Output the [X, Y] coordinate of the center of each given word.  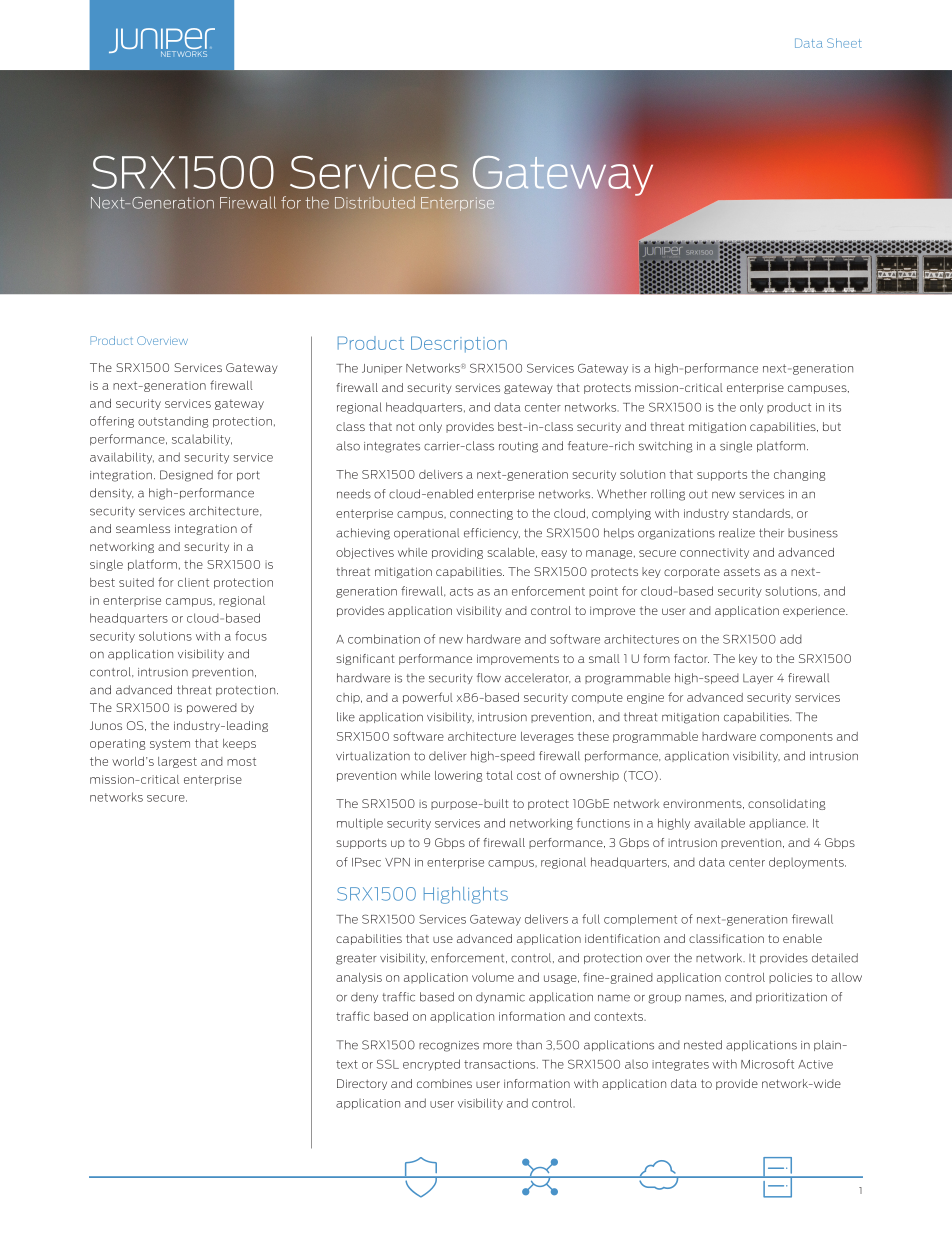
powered [212, 708]
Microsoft [767, 1064]
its [835, 407]
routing [518, 447]
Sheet [844, 43]
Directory [362, 1084]
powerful [427, 698]
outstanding [173, 422]
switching [666, 447]
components [796, 737]
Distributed [375, 202]
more [497, 1046]
